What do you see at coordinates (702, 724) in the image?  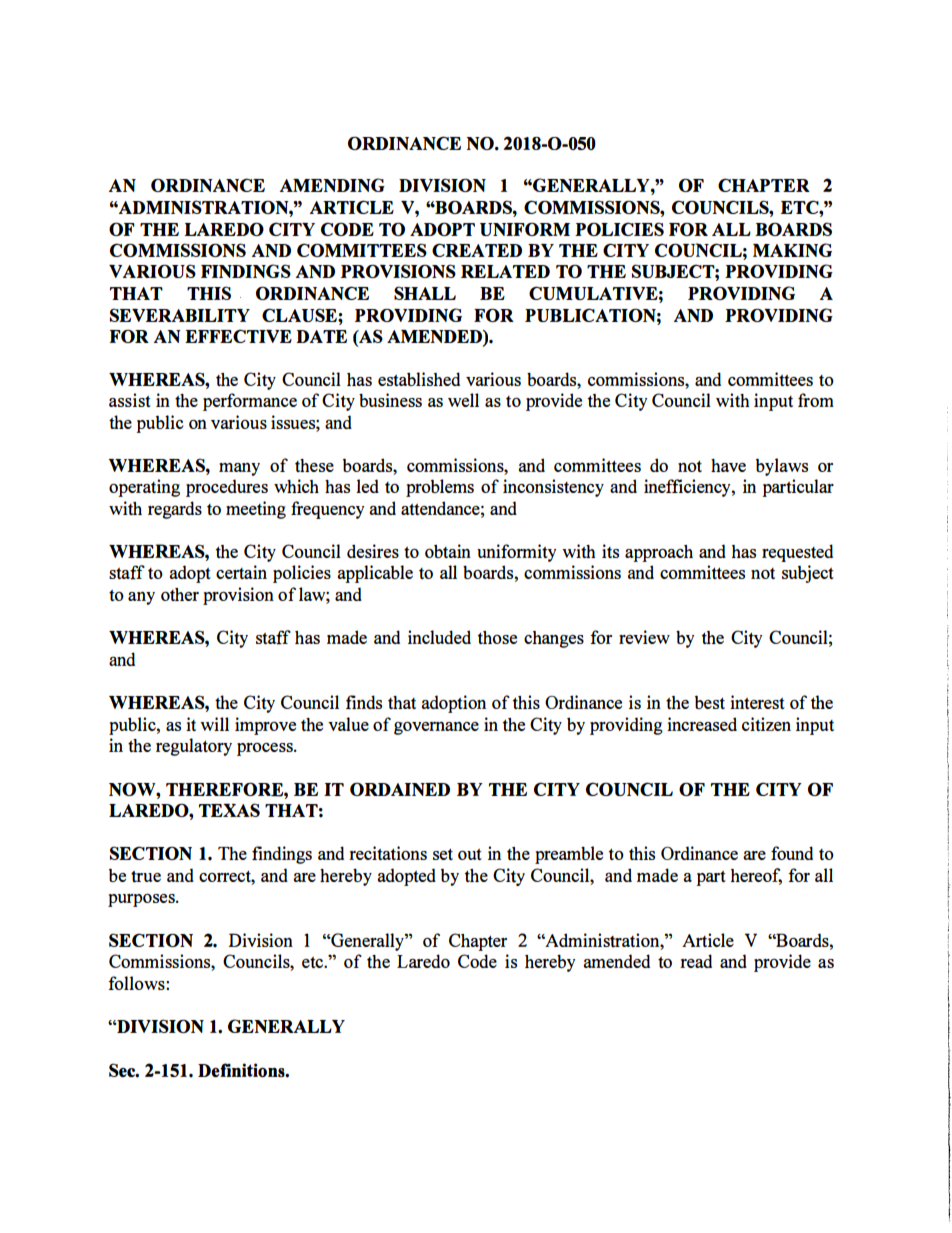 I see `increased` at bounding box center [702, 724].
